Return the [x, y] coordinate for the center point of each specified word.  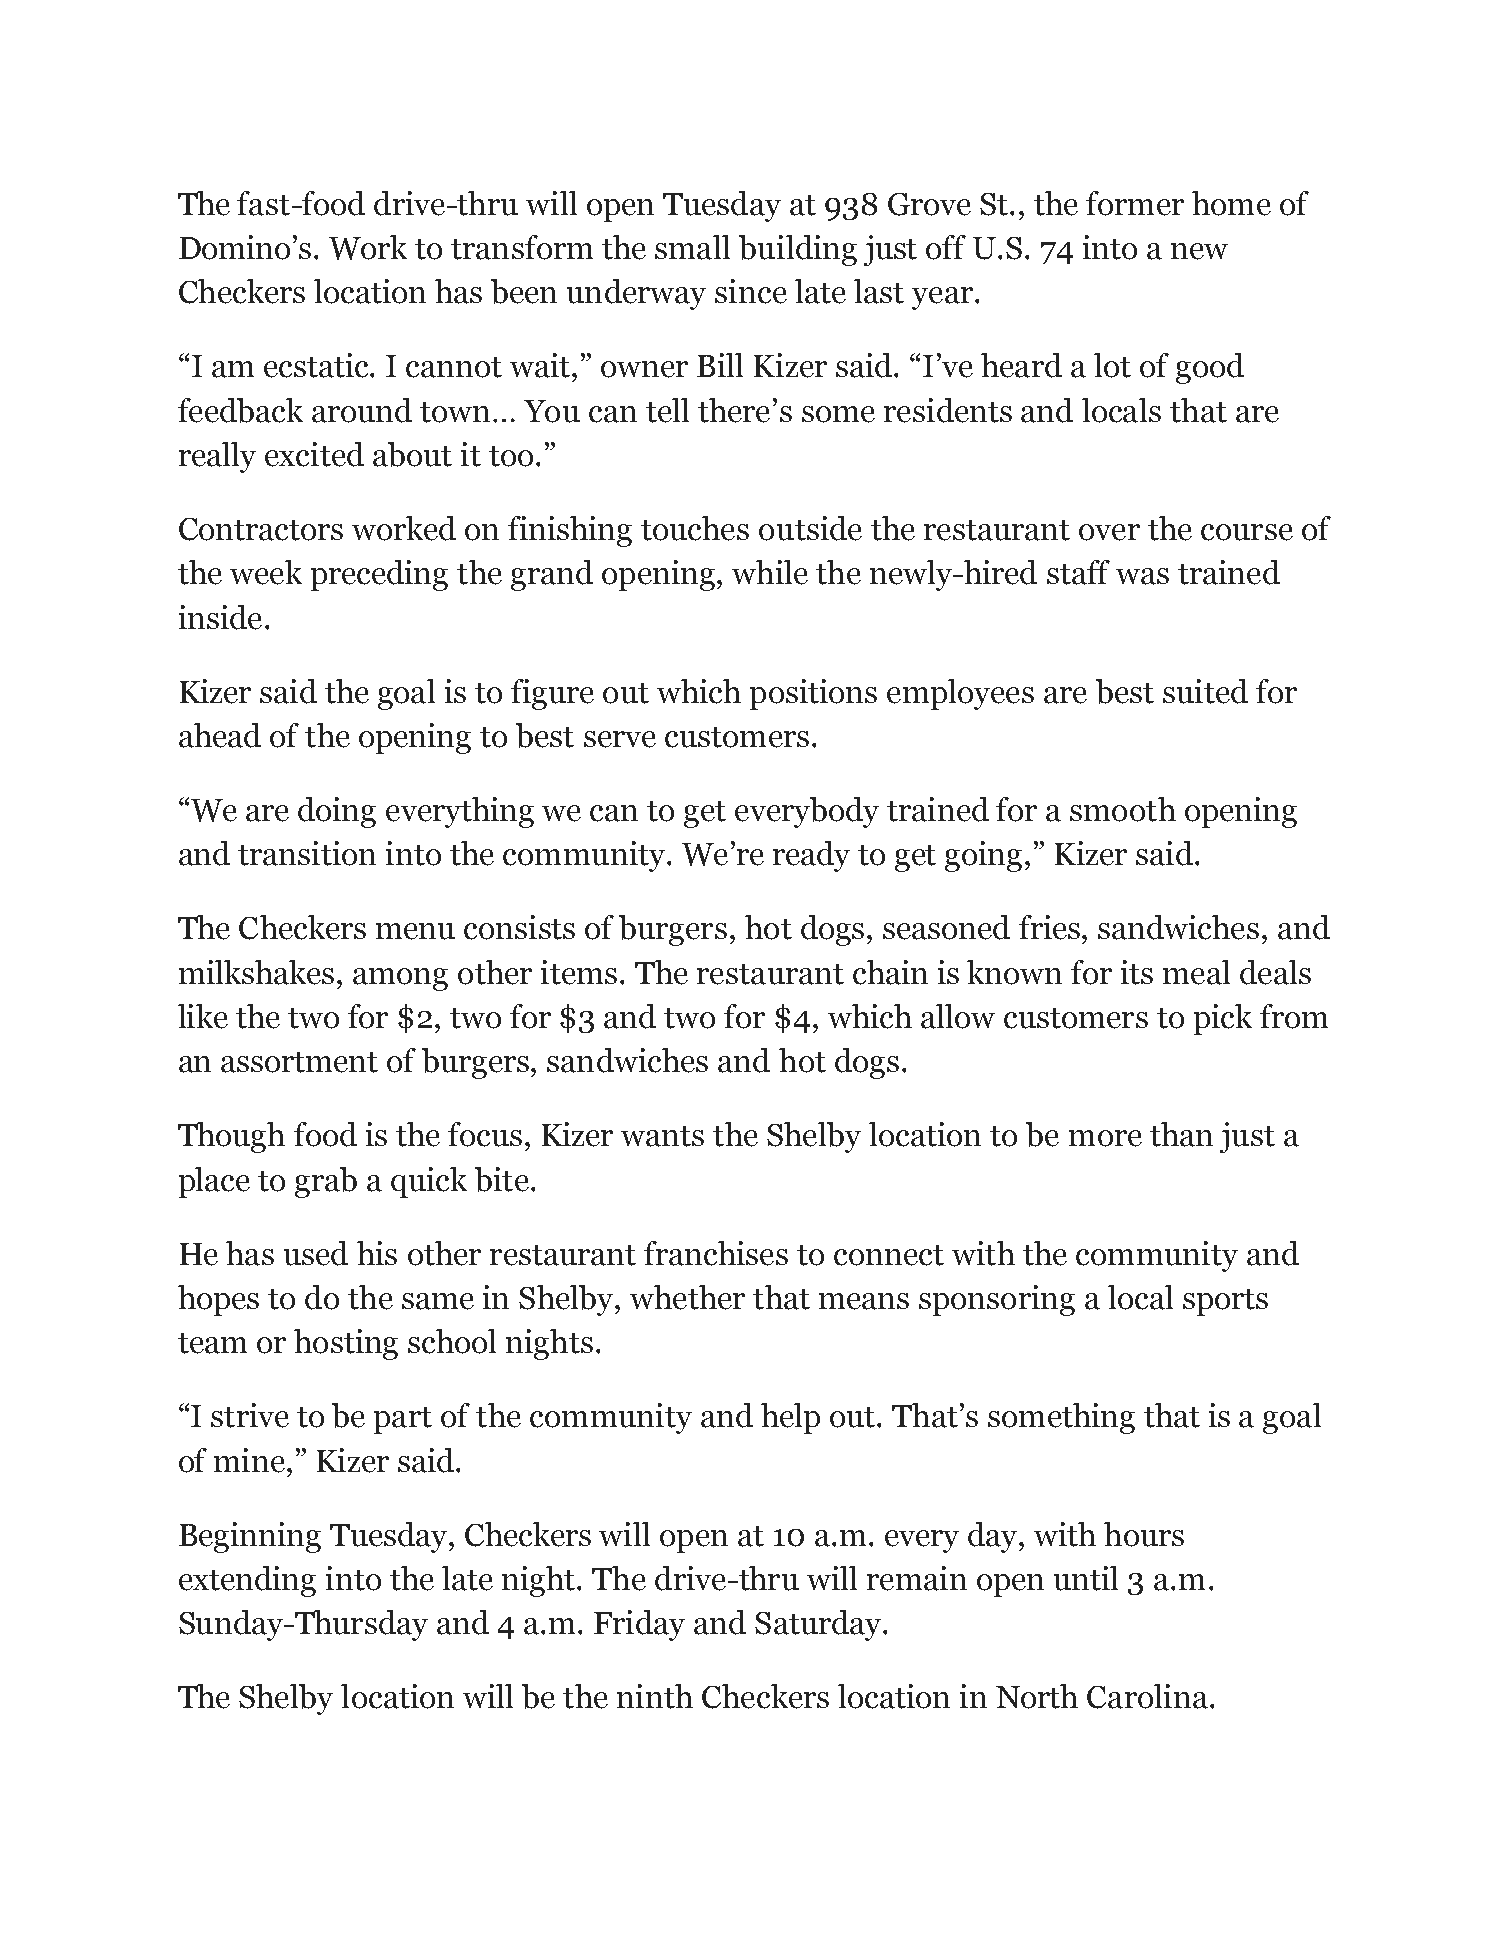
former [1135, 203]
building [798, 250]
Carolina [1147, 1696]
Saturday [819, 1625]
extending [247, 1581]
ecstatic [317, 365]
